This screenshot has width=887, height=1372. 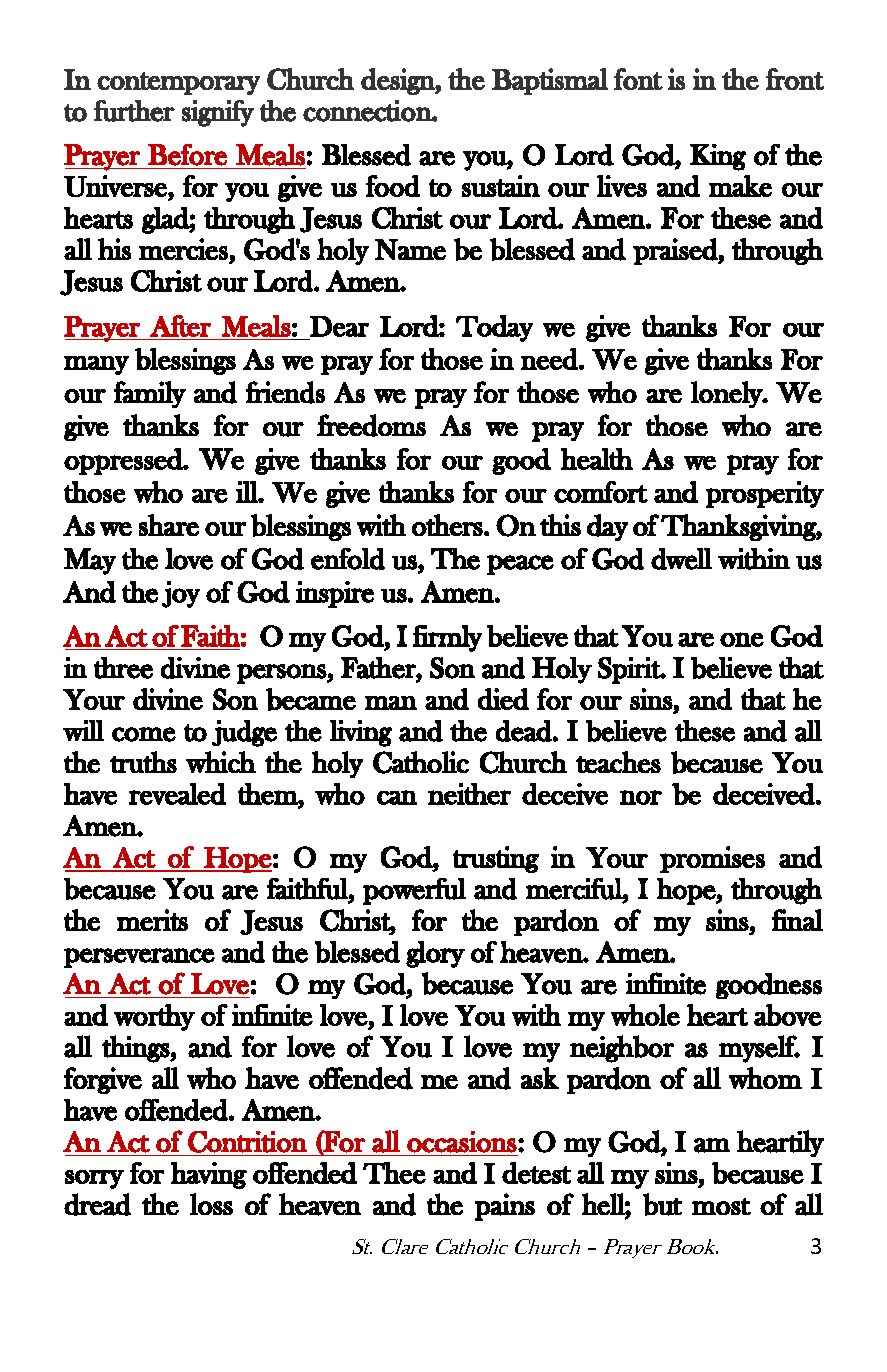 I want to click on food, so click(x=393, y=186).
